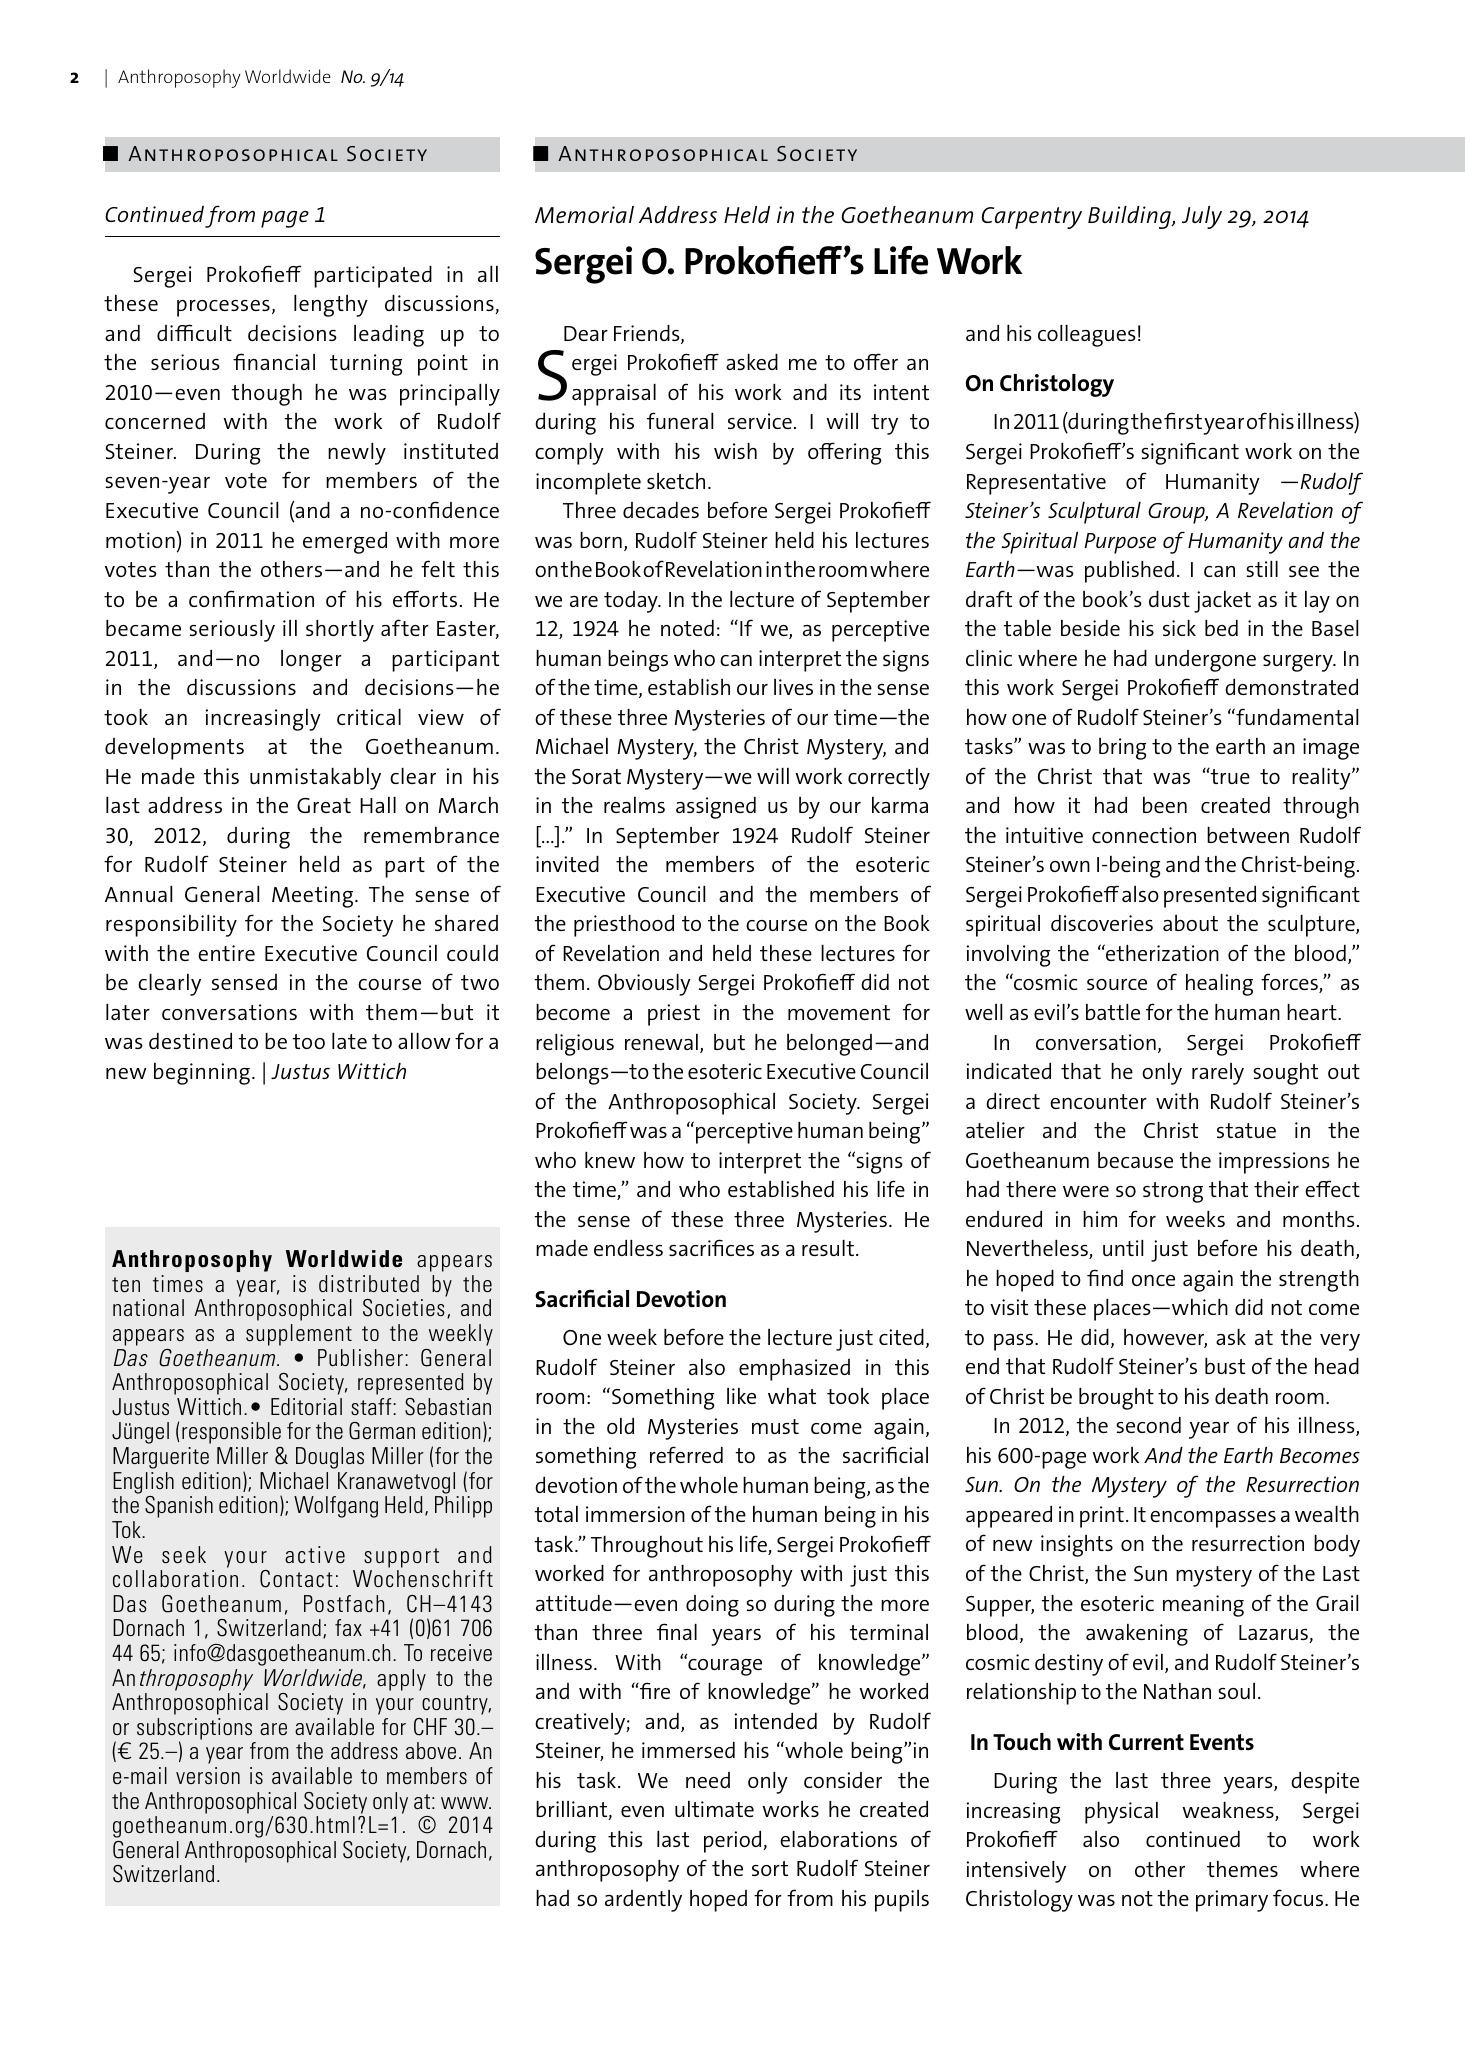 This screenshot has width=1465, height=2072. What do you see at coordinates (794, 1370) in the screenshot?
I see `emphasized` at bounding box center [794, 1370].
